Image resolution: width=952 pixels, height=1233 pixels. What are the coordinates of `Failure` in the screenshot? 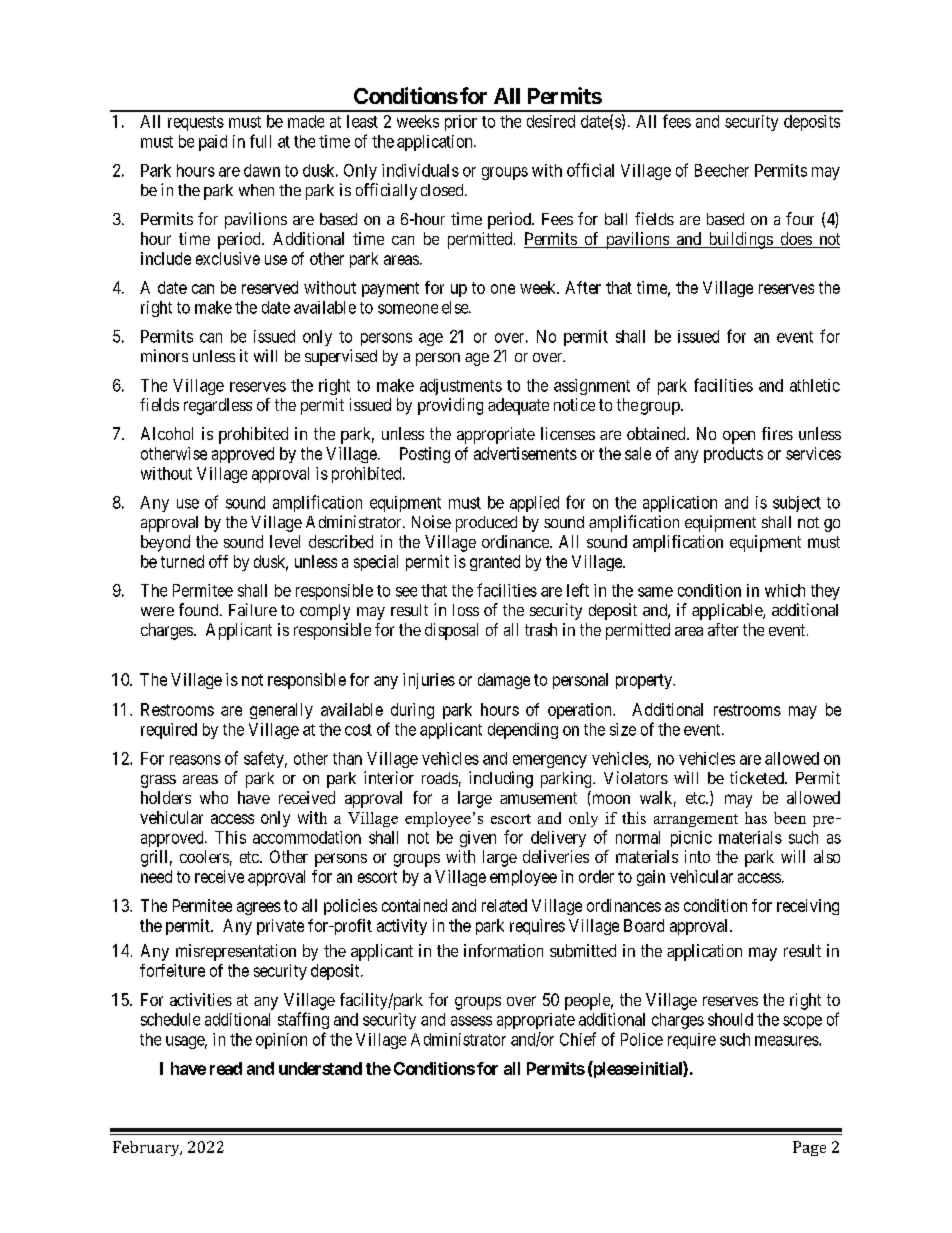 It's located at (253, 609).
